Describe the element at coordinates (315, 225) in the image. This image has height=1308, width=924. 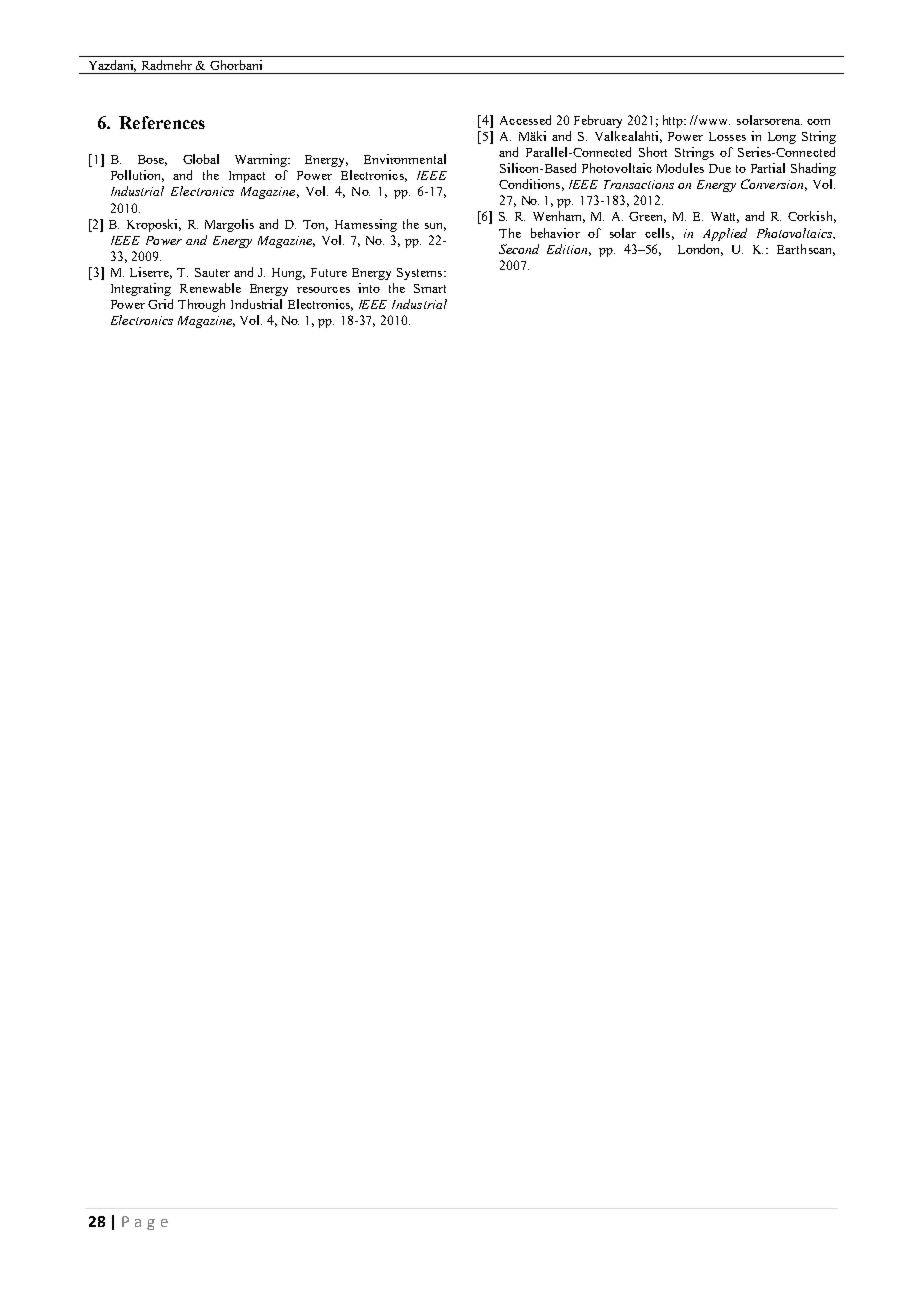
I see `Ton` at that location.
